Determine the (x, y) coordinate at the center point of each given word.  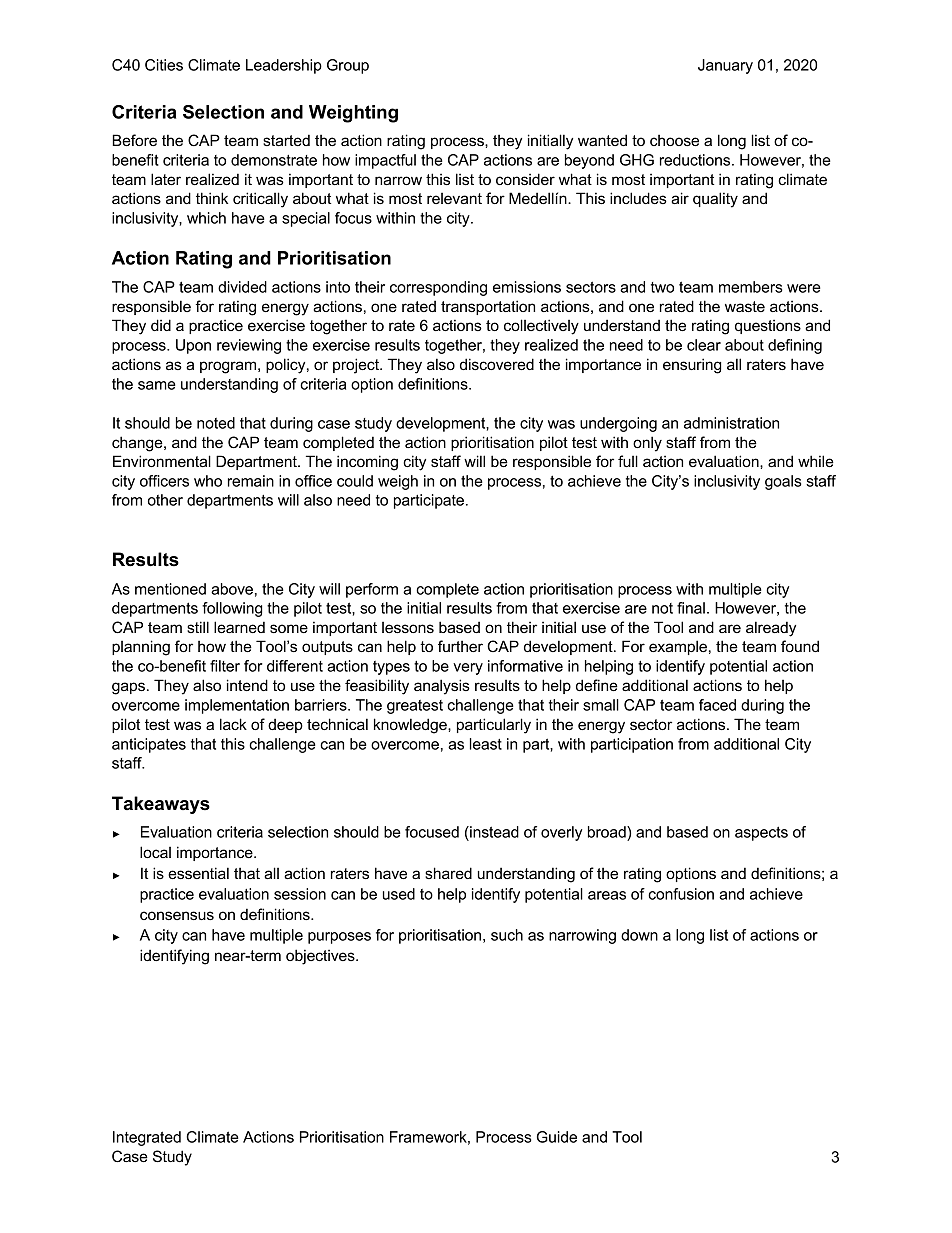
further (460, 646)
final (691, 608)
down (639, 935)
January (725, 66)
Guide (557, 1137)
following (232, 609)
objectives (321, 957)
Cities (164, 65)
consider (525, 179)
